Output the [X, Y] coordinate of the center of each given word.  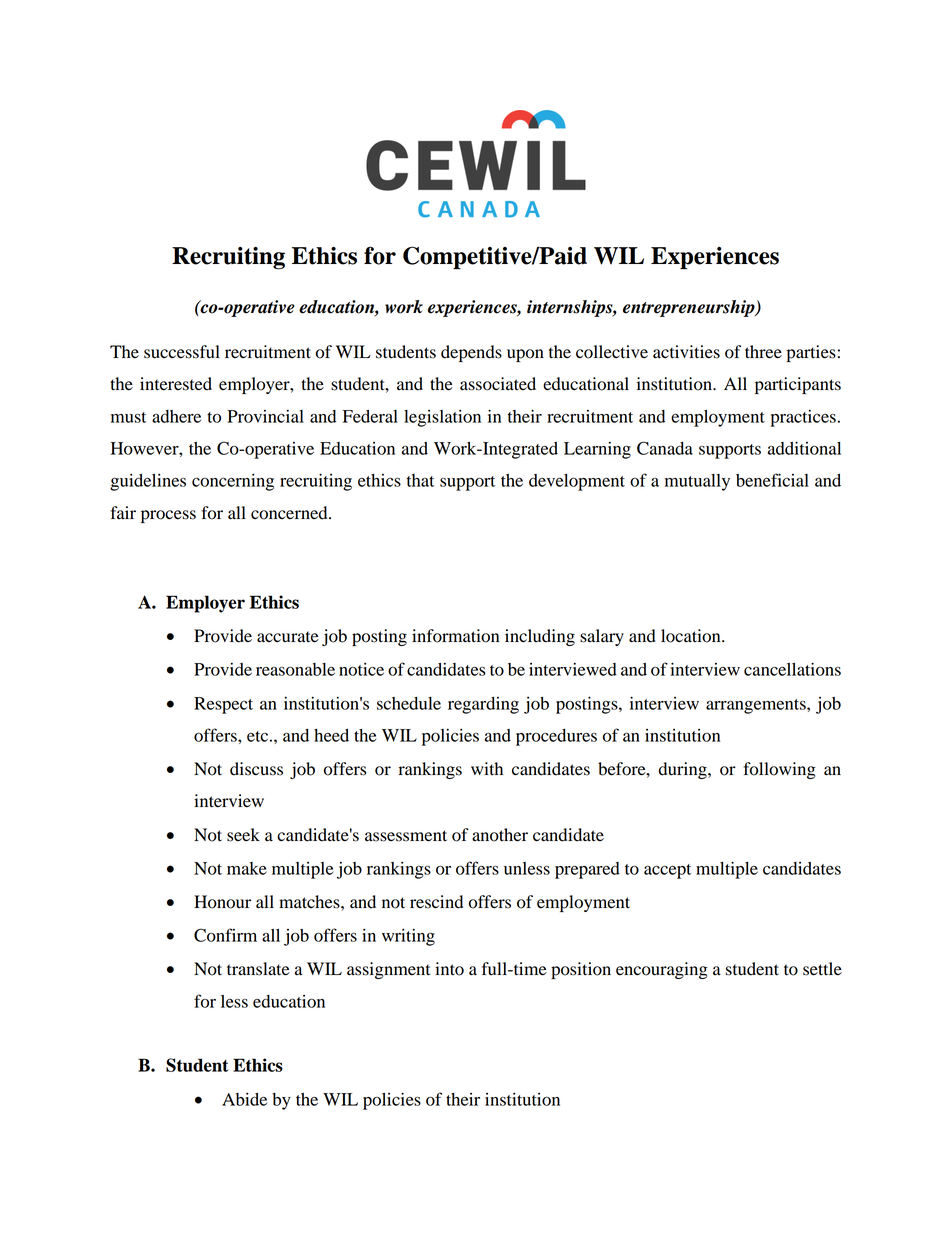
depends [471, 353]
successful [182, 352]
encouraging [662, 970]
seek [243, 835]
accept [667, 871]
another [500, 835]
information [455, 636]
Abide [244, 1099]
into [449, 969]
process [168, 516]
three [763, 352]
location [692, 636]
